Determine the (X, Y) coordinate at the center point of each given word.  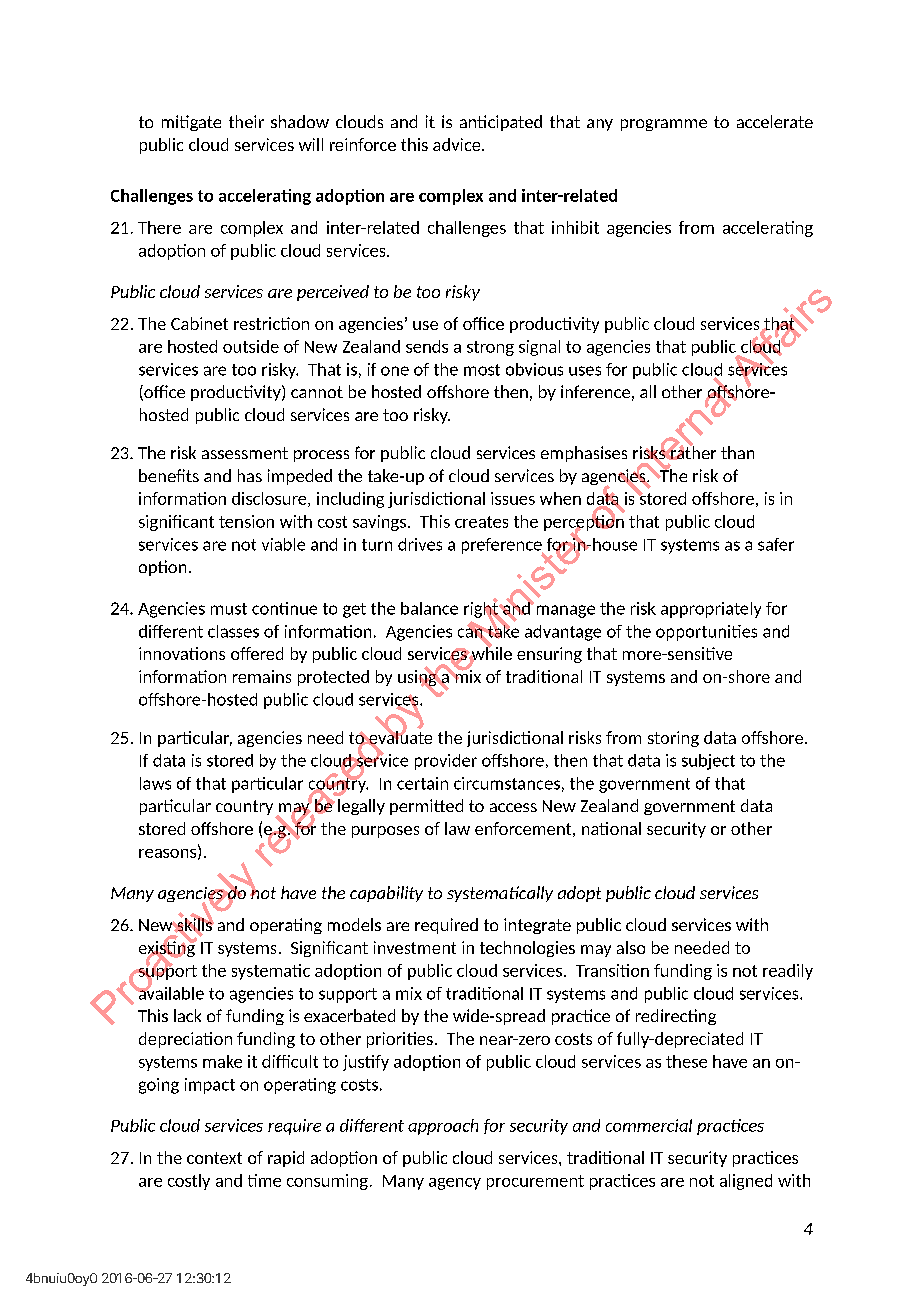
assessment (245, 453)
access (513, 807)
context (214, 1158)
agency (455, 1184)
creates (481, 522)
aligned (746, 1182)
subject (708, 762)
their (246, 121)
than (737, 452)
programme (664, 125)
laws (155, 783)
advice (458, 144)
